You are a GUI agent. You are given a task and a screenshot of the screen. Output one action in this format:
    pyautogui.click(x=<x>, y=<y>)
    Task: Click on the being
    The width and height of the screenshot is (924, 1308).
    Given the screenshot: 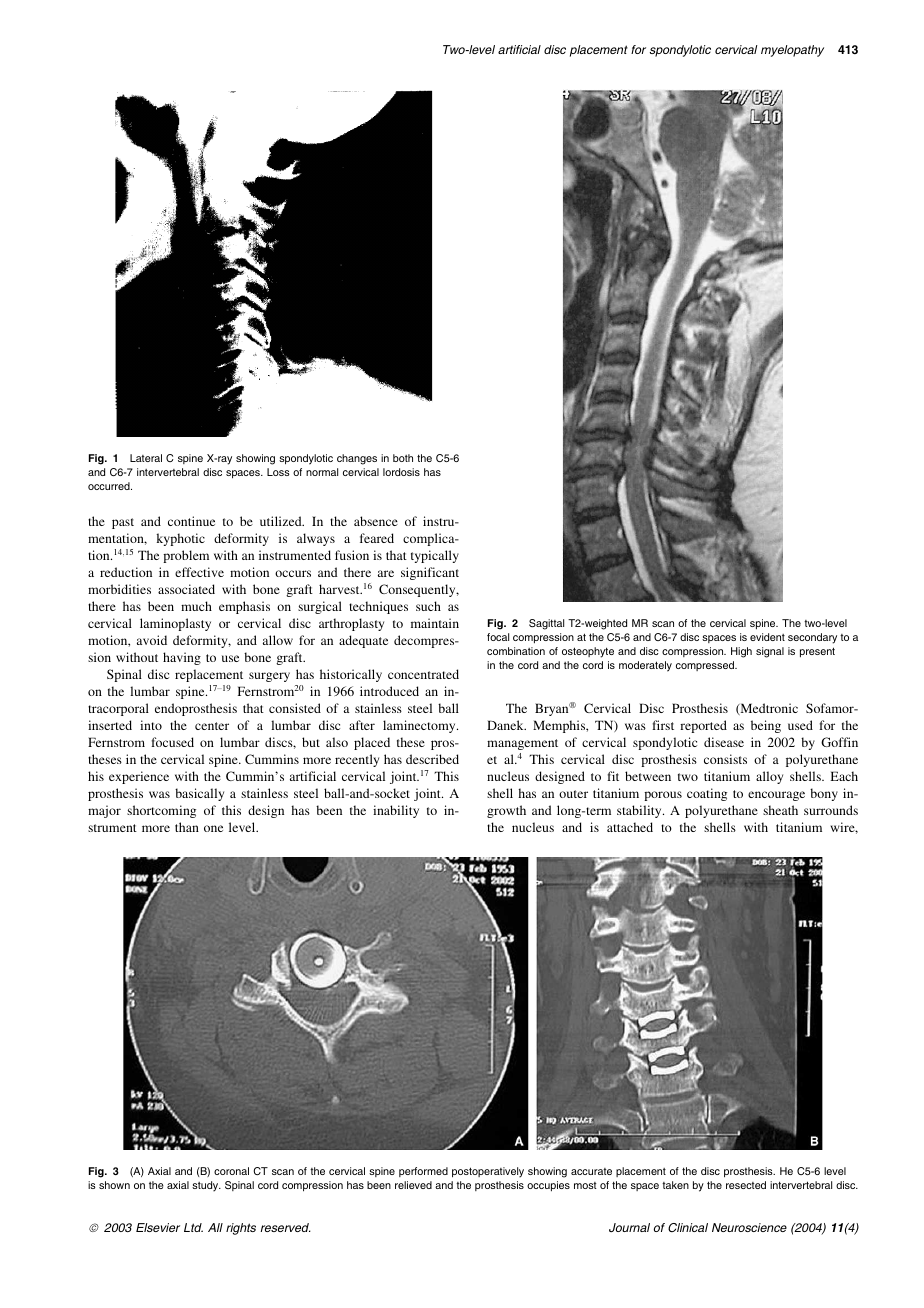 What is the action you would take?
    pyautogui.click(x=766, y=726)
